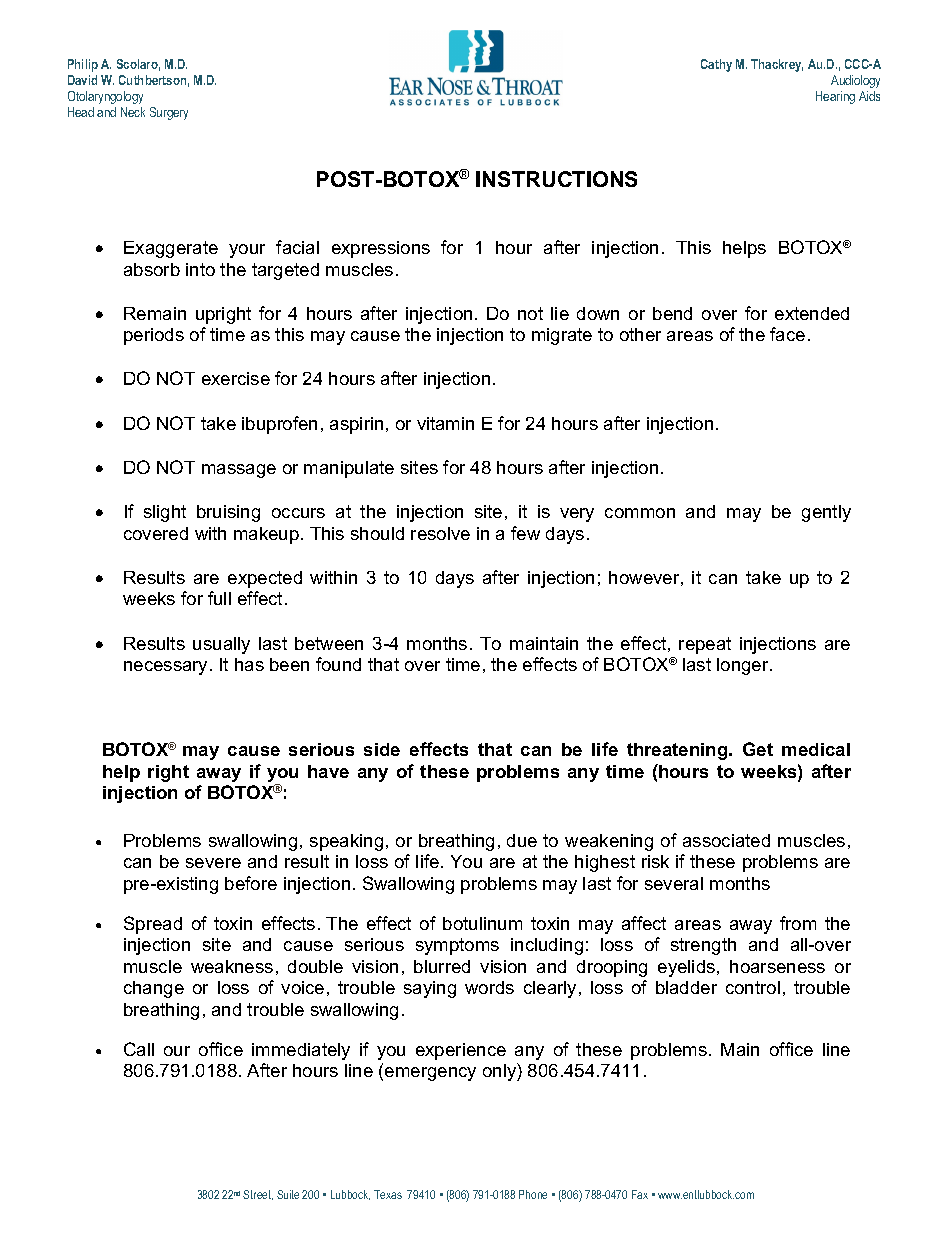 This page has width=952, height=1233. I want to click on Surgery, so click(169, 113).
